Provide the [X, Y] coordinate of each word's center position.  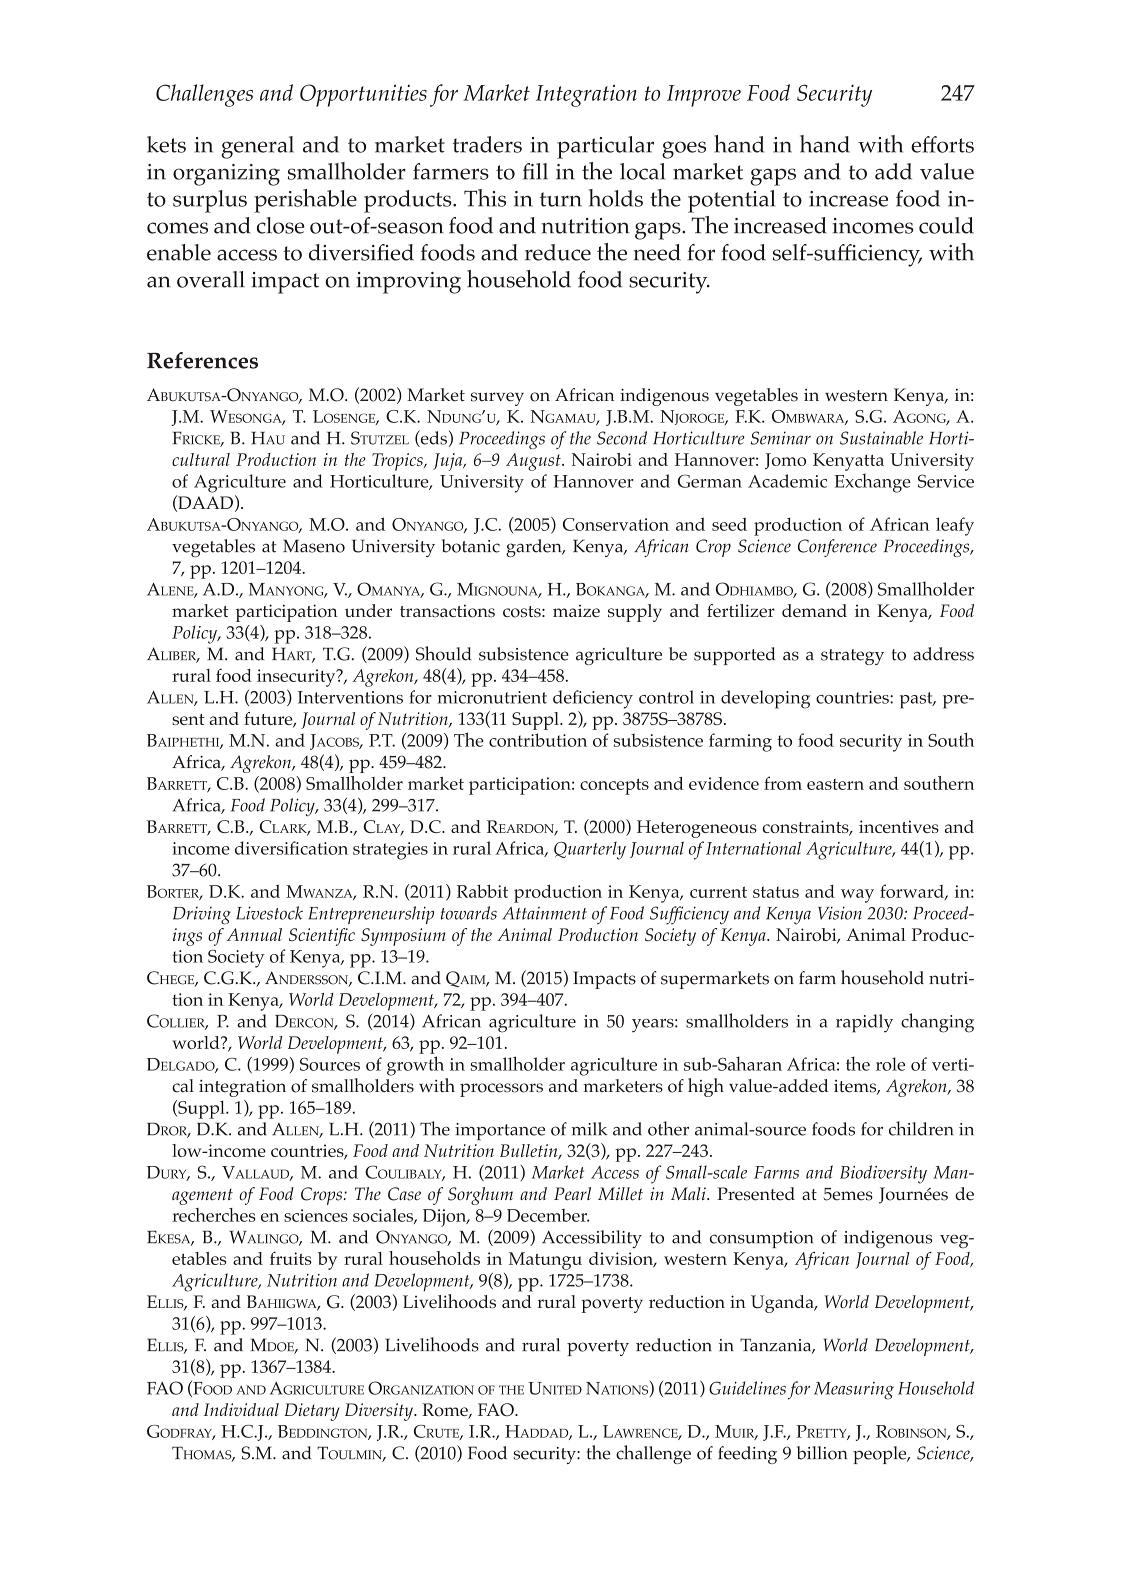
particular [605, 147]
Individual [241, 1409]
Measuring [854, 1391]
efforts [942, 144]
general [257, 147]
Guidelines [747, 1388]
